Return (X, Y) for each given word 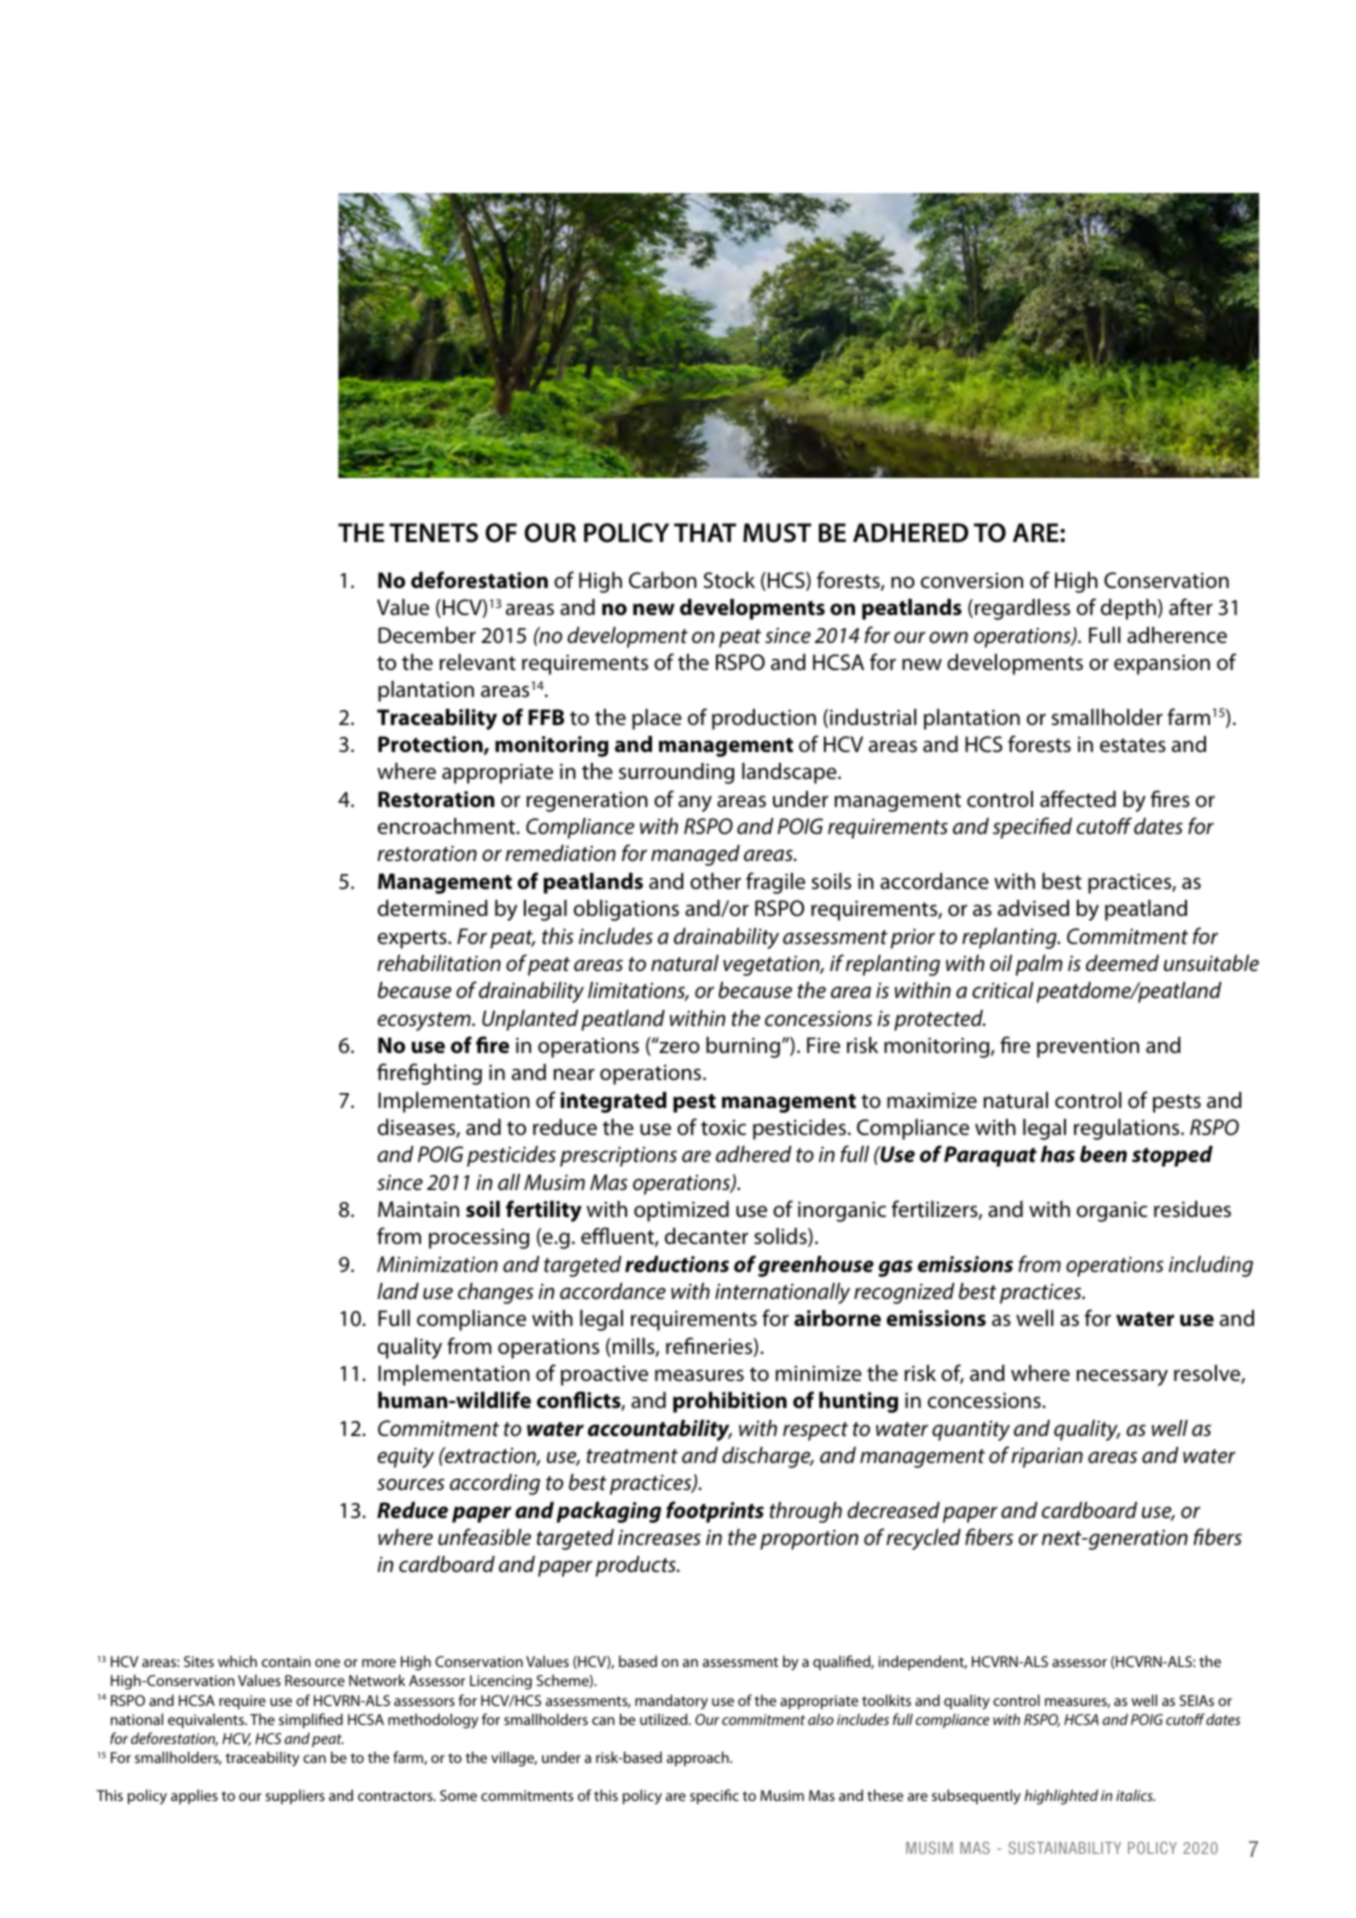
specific (714, 1796)
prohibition (730, 1402)
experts (413, 939)
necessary (1122, 1377)
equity (406, 1457)
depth (1128, 609)
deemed (1122, 963)
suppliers (295, 1796)
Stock (729, 580)
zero (678, 1047)
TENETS (433, 533)
